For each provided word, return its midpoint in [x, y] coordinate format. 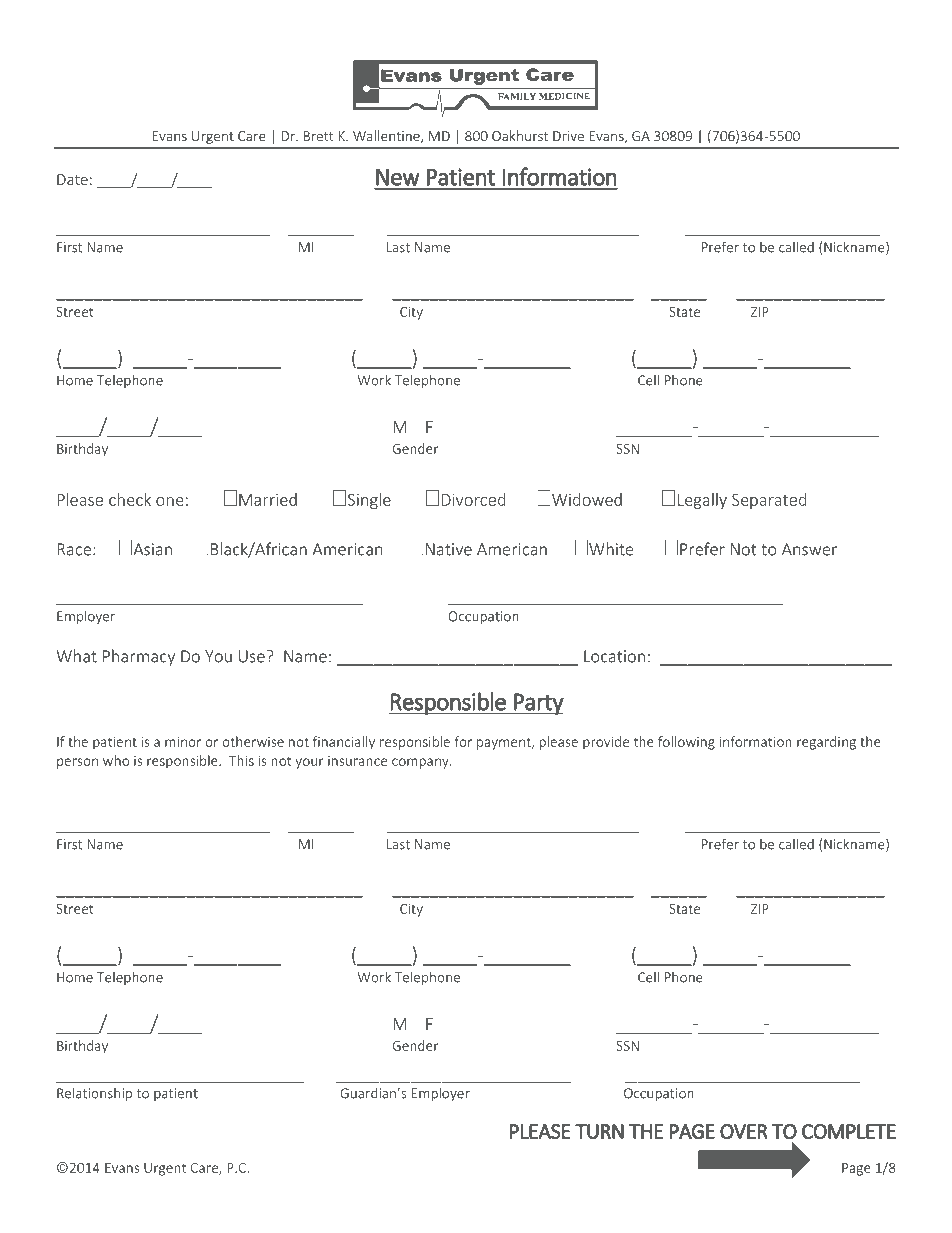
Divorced [473, 499]
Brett [319, 136]
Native [449, 549]
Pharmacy [139, 657]
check [130, 499]
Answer [809, 549]
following [686, 743]
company [421, 763]
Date [72, 179]
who [116, 760]
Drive [568, 136]
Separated [769, 501]
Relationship [94, 1094]
